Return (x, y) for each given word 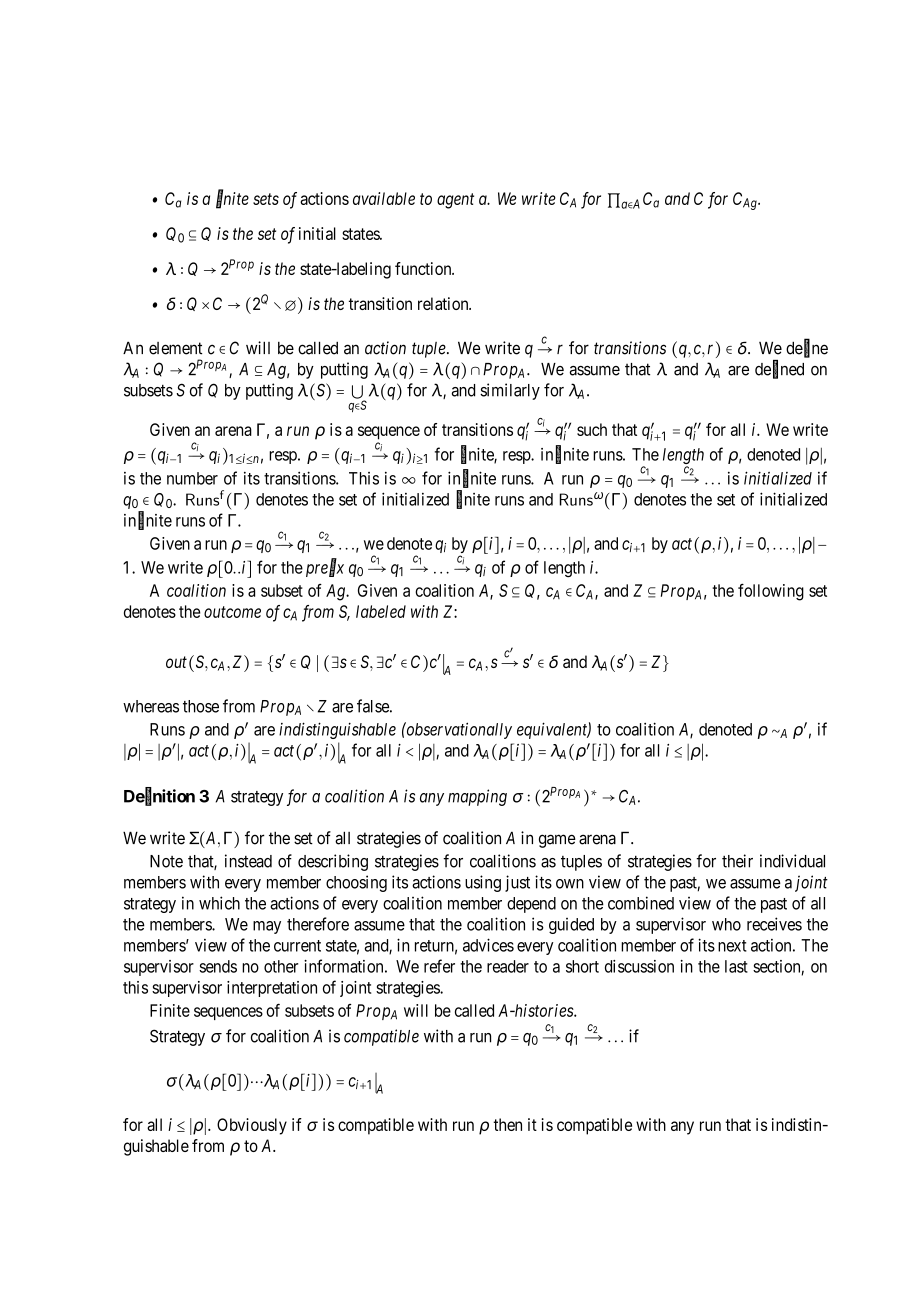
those (201, 706)
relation (444, 303)
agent (455, 201)
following (771, 592)
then (507, 1124)
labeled (381, 611)
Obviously (252, 1126)
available (384, 198)
